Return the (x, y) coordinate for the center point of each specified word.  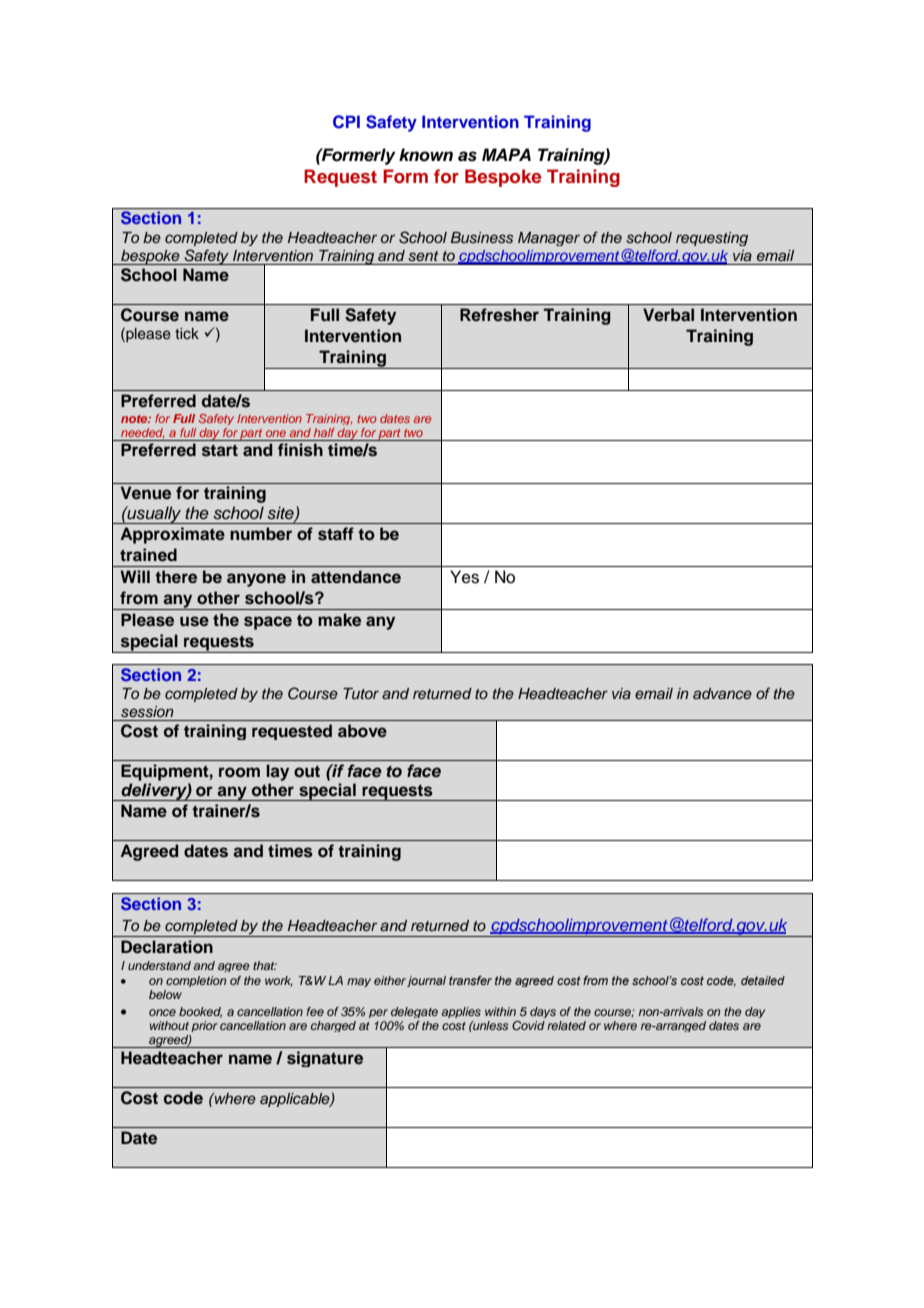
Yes (464, 577)
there (176, 577)
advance (722, 693)
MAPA (506, 154)
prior (204, 1026)
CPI (346, 122)
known (426, 155)
